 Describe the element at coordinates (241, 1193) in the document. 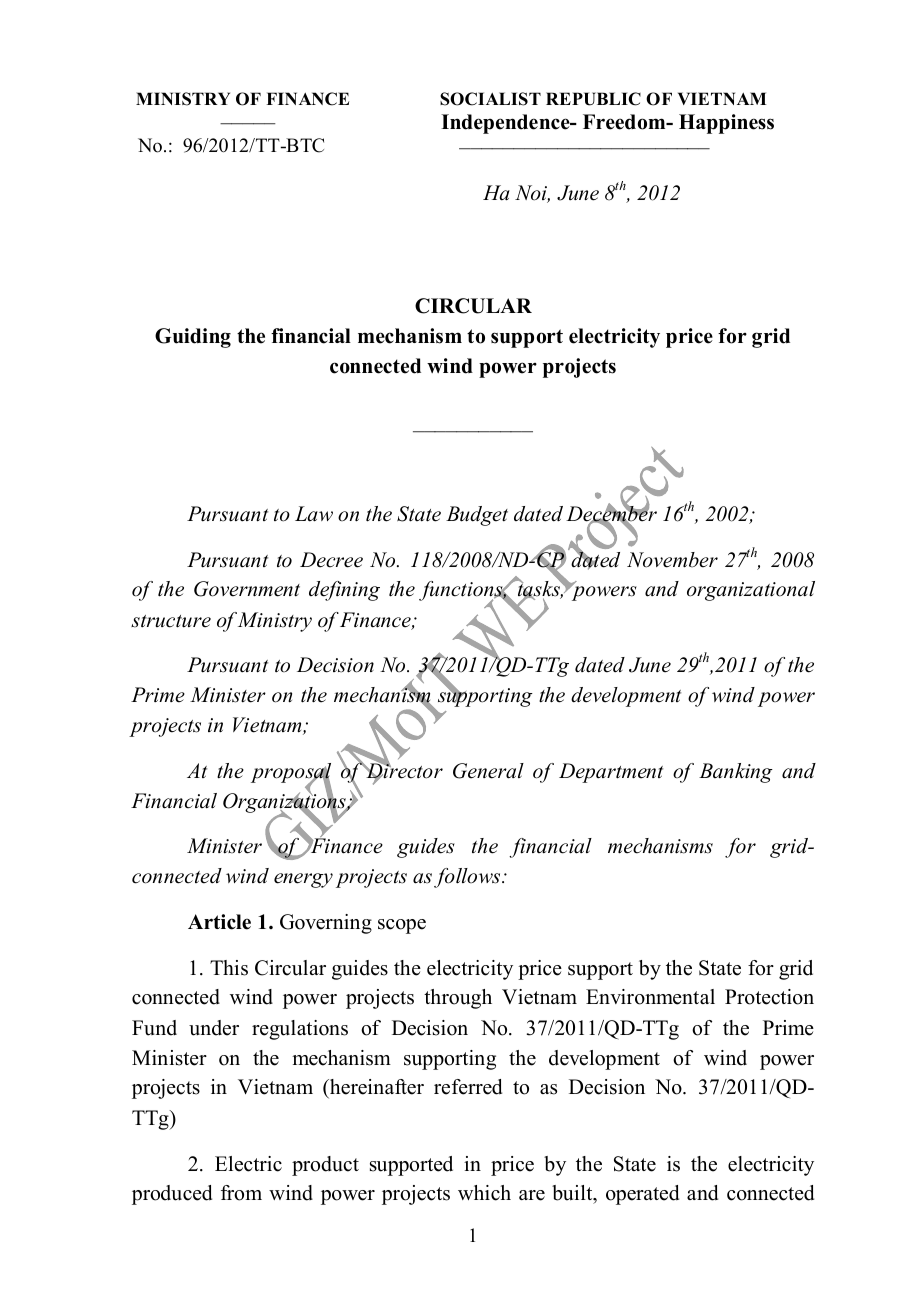

I see `from` at that location.
